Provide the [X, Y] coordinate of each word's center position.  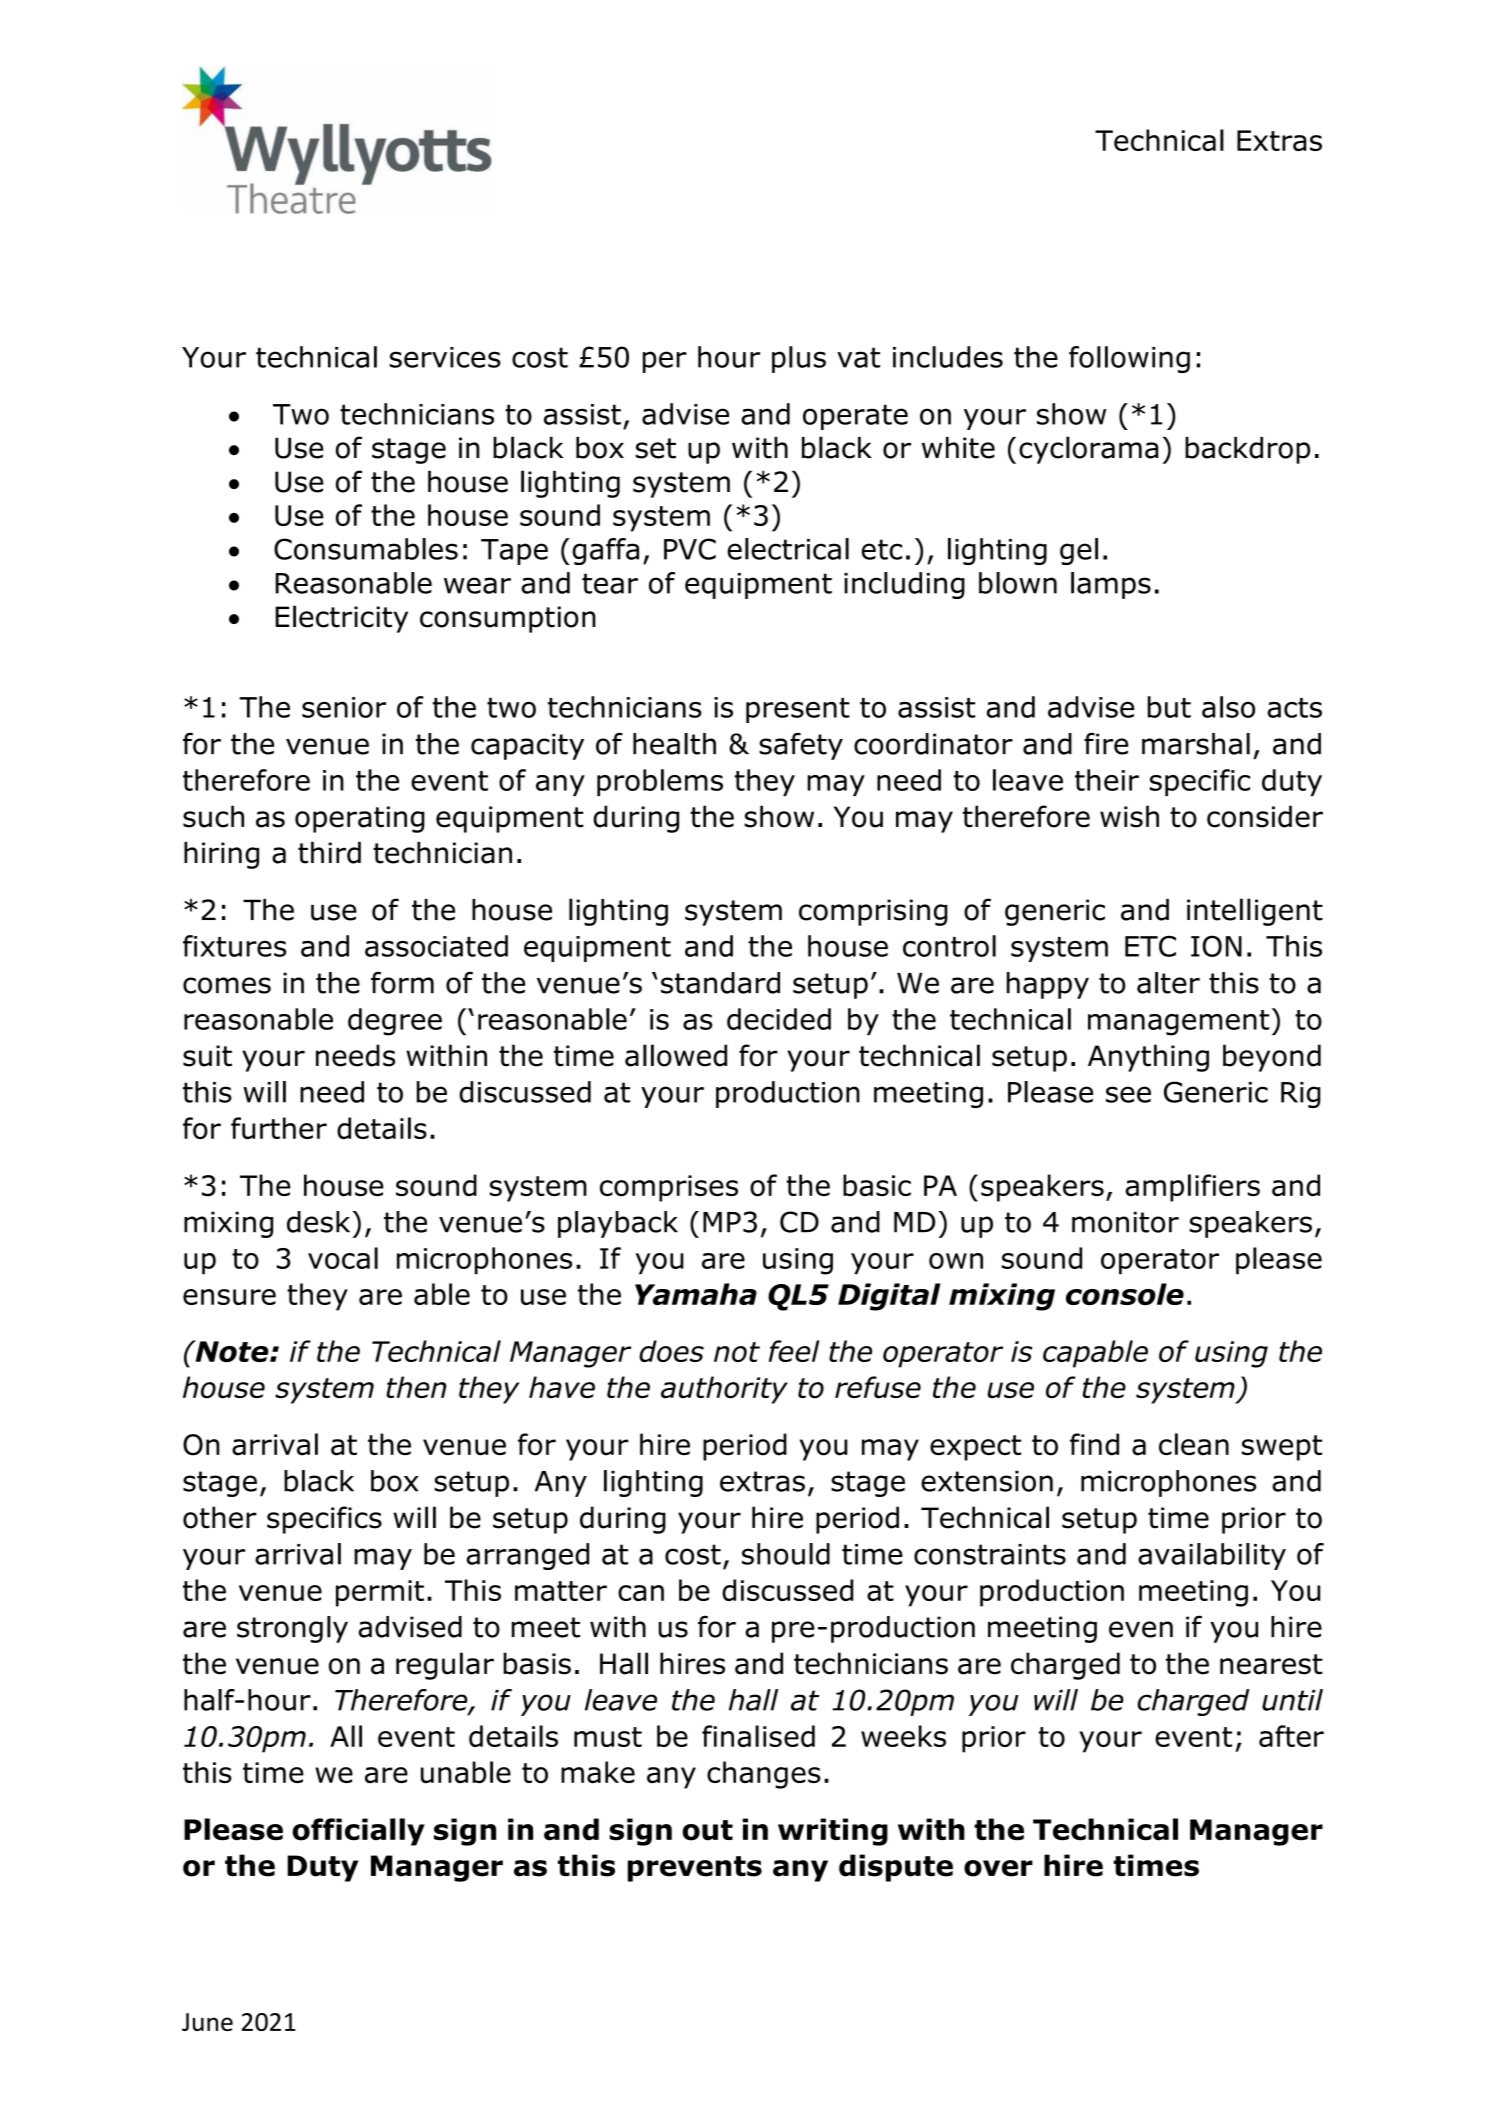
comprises [669, 1188]
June [207, 2022]
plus [799, 359]
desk [320, 1222]
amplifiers [1193, 1188]
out [707, 1830]
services [445, 357]
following [1129, 359]
